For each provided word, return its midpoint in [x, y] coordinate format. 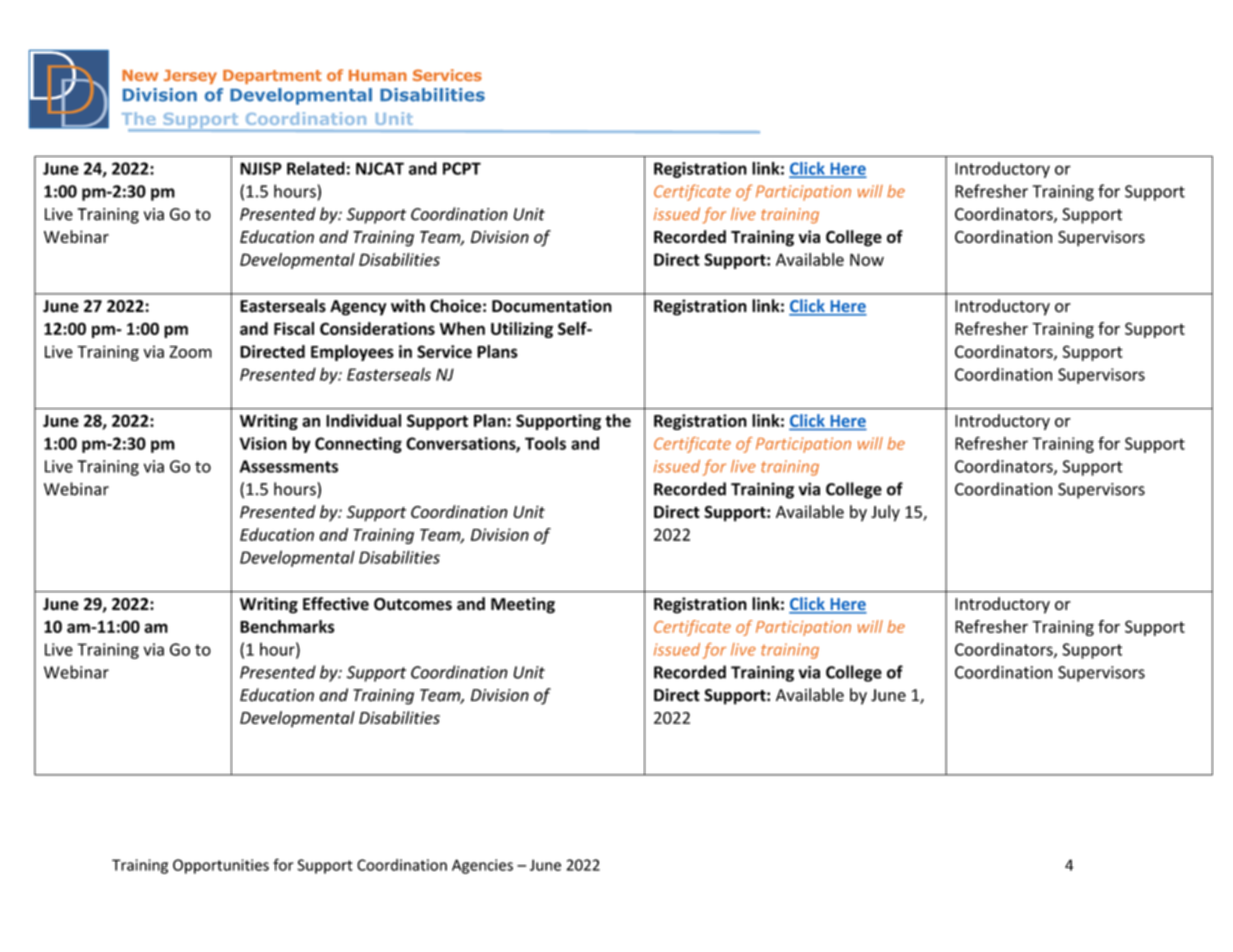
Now [867, 259]
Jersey [190, 77]
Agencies [482, 866]
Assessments [289, 466]
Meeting [523, 605]
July [885, 513]
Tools [545, 443]
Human [378, 75]
